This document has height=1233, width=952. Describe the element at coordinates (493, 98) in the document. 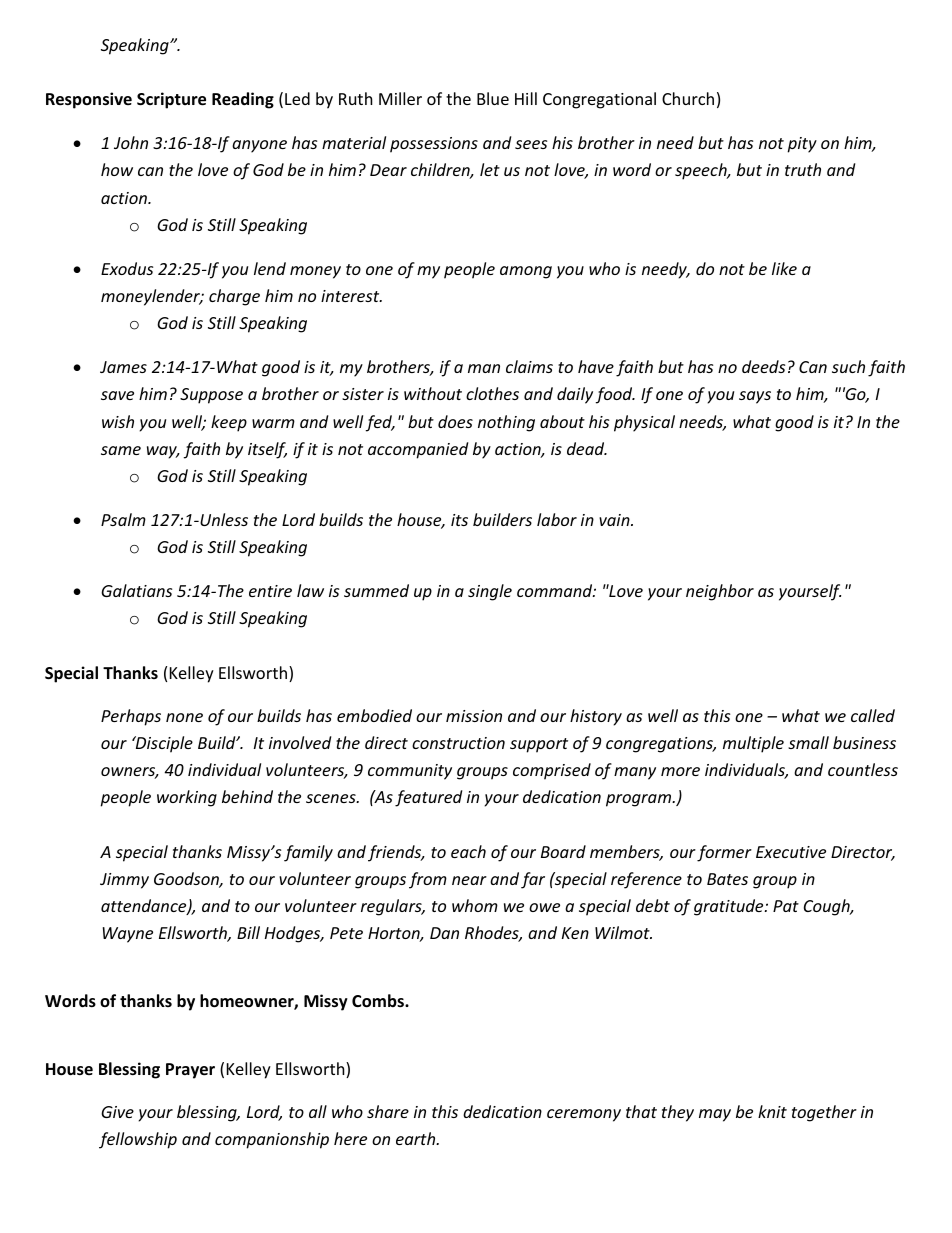

I see `Blue` at that location.
